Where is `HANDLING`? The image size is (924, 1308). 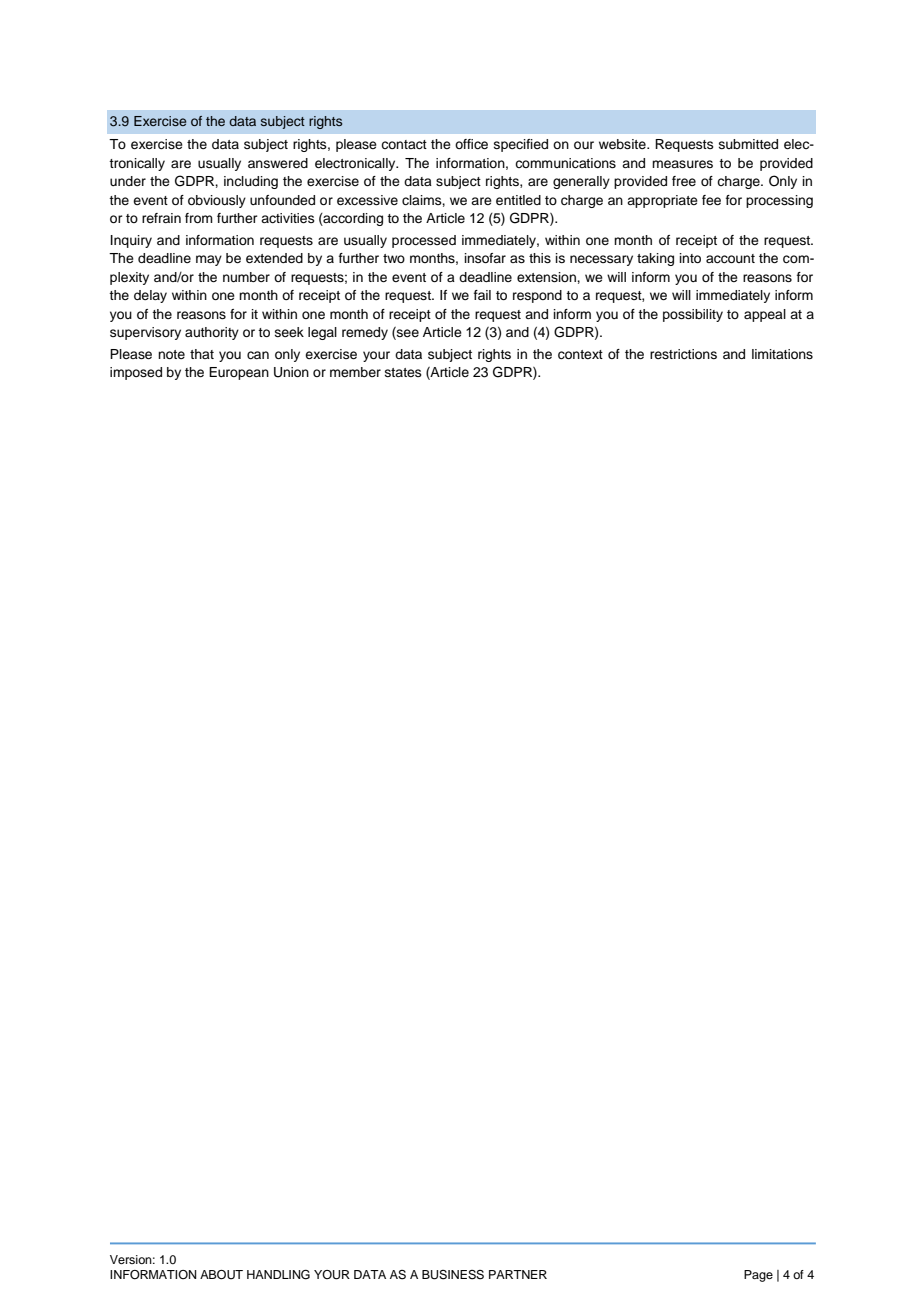
HANDLING is located at coordinates (278, 1275).
